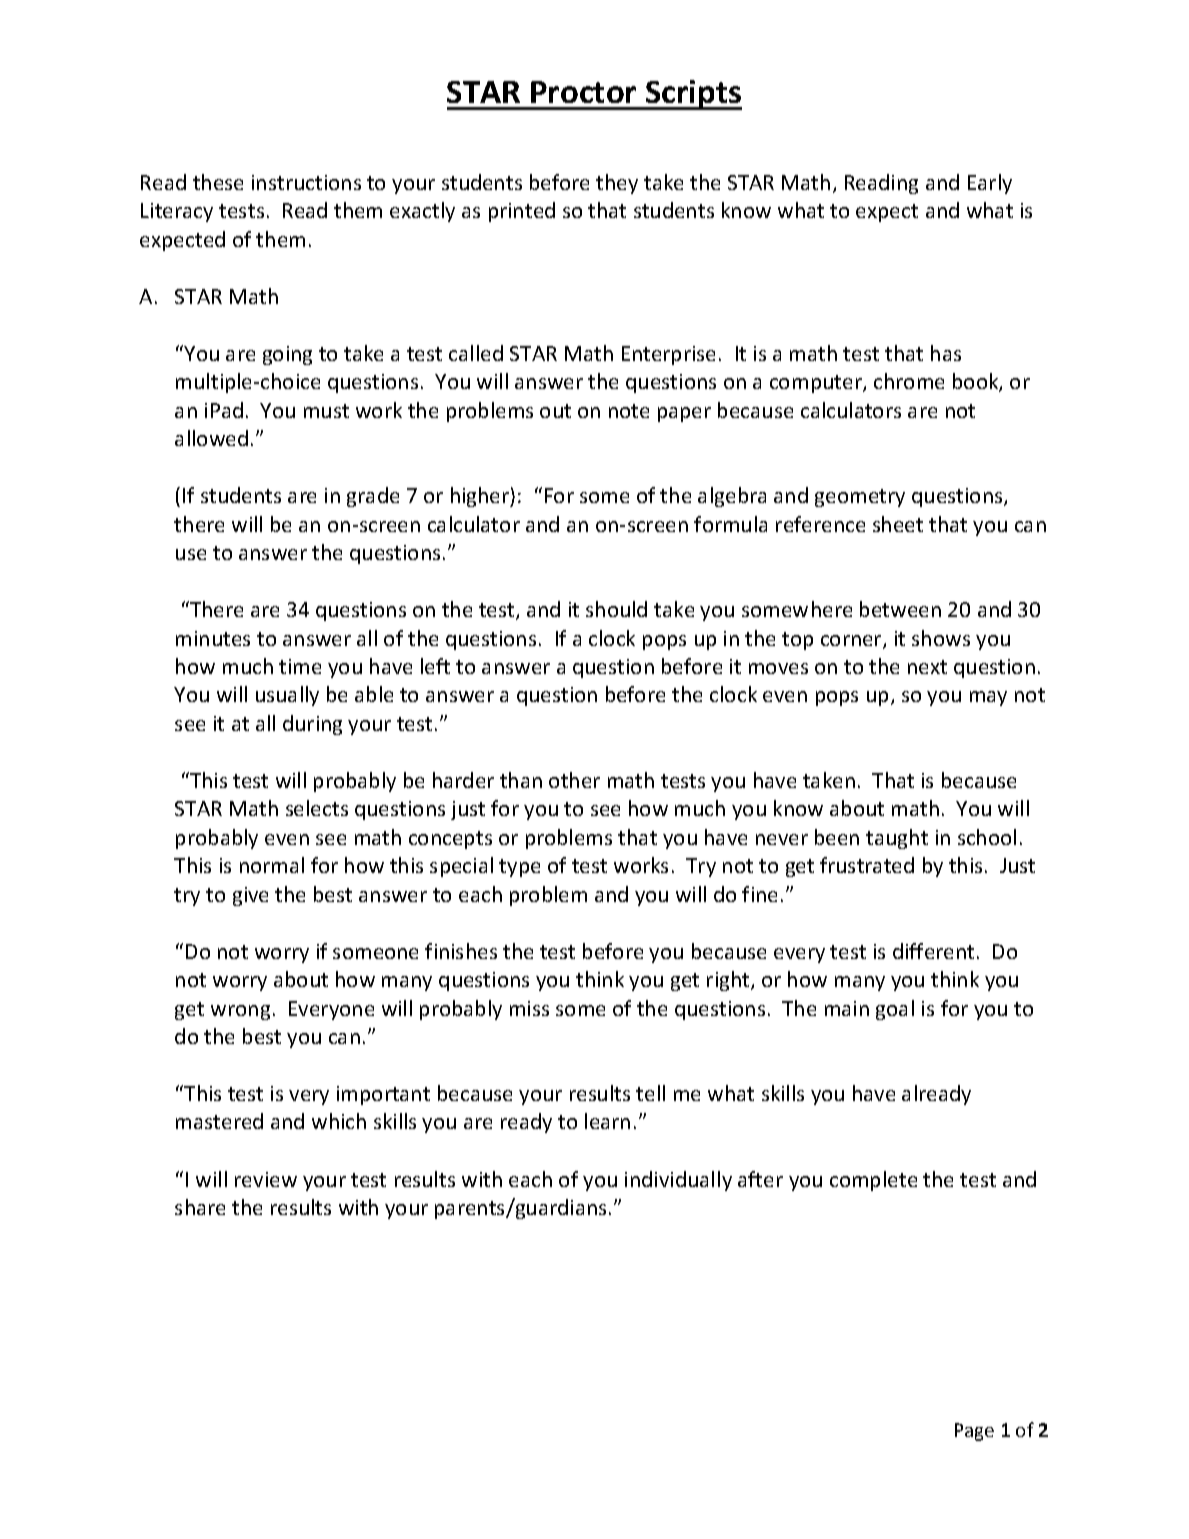  I want to click on wrong, so click(240, 1012).
